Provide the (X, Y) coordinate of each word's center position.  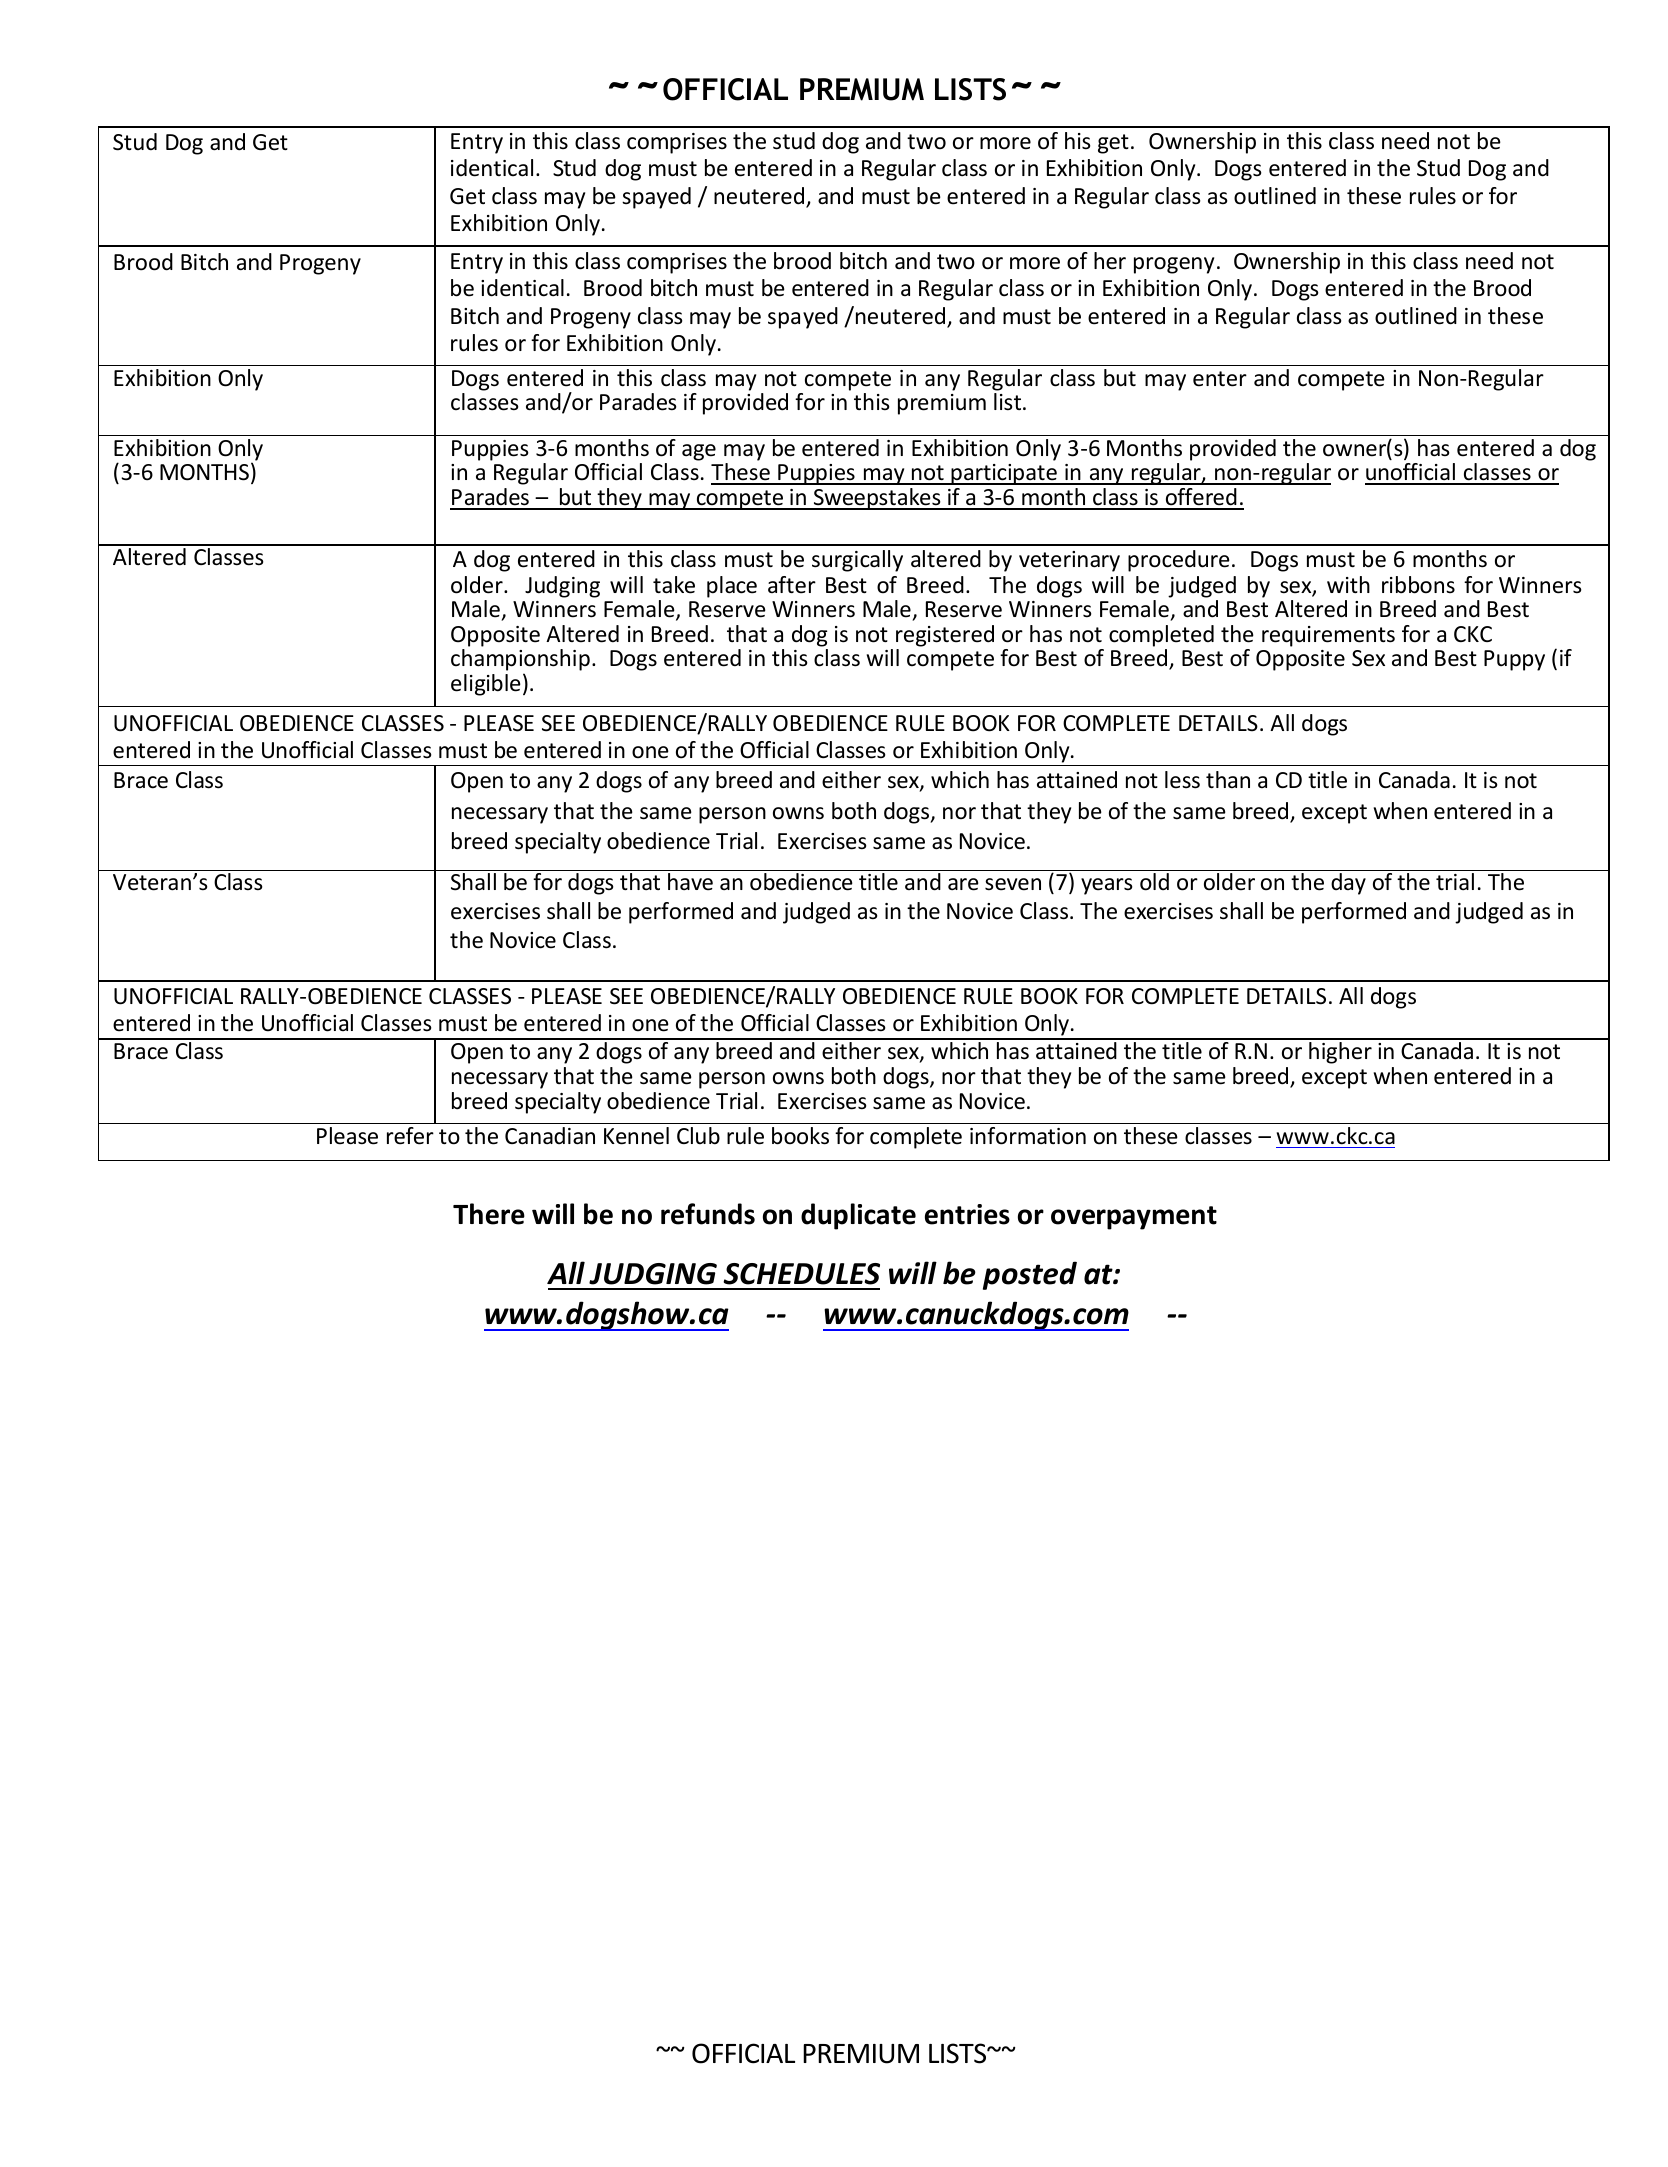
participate (1004, 474)
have (690, 882)
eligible (486, 685)
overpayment (1134, 1218)
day (1348, 884)
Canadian (550, 1136)
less (1182, 780)
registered (945, 636)
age (699, 452)
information (1028, 1136)
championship (520, 661)
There (489, 1214)
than (1228, 779)
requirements (1328, 636)
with (1348, 584)
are (963, 884)
